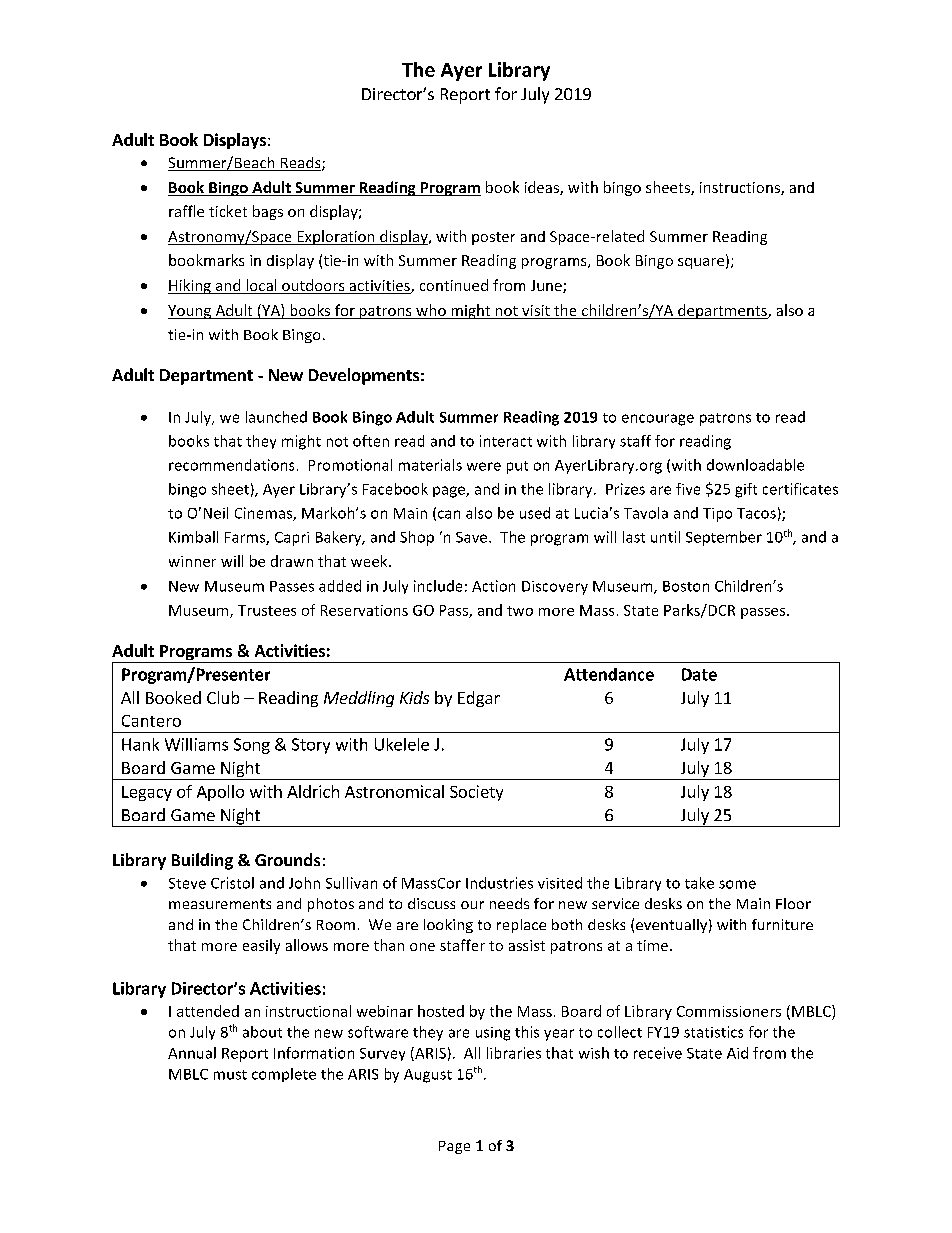 This screenshot has width=952, height=1233. Describe the element at coordinates (193, 537) in the screenshot. I see `Kimball` at that location.
